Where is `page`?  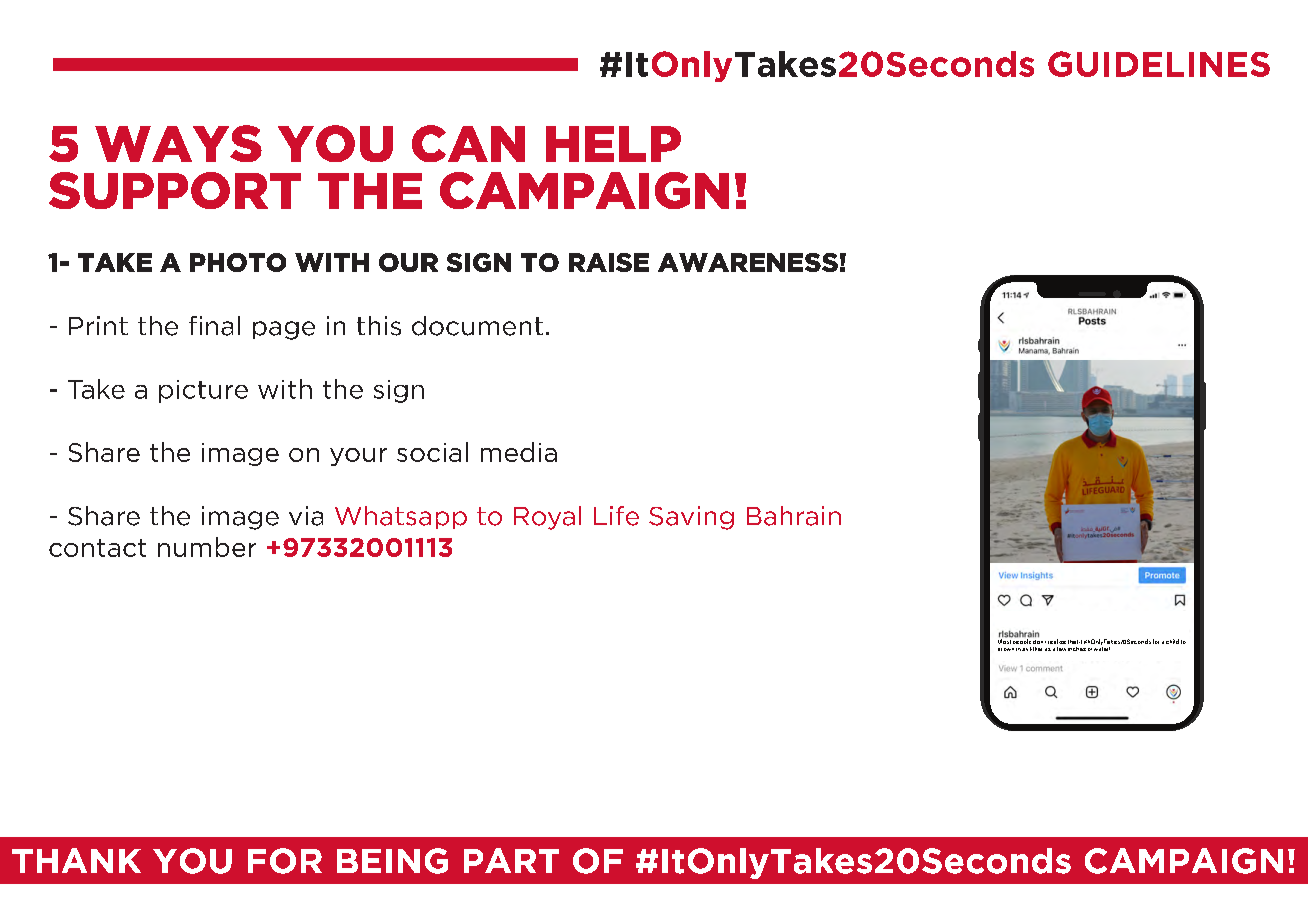
page is located at coordinates (284, 330).
